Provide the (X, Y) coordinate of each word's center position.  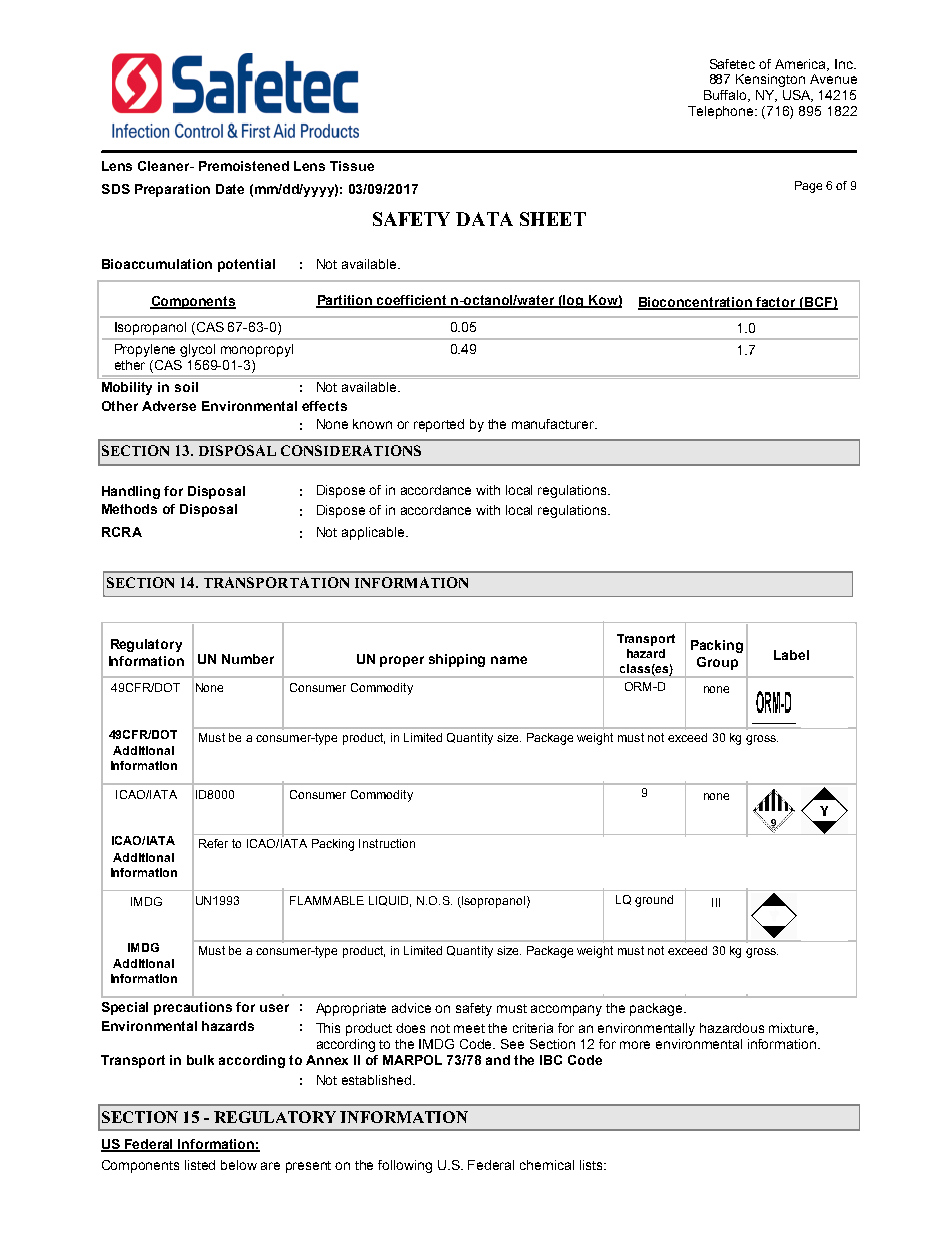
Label (791, 655)
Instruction (387, 843)
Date (230, 189)
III (716, 902)
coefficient (412, 301)
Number (248, 659)
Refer (213, 843)
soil (186, 387)
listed (200, 1165)
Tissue (352, 166)
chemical (547, 1165)
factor (776, 303)
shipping (457, 660)
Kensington (770, 80)
